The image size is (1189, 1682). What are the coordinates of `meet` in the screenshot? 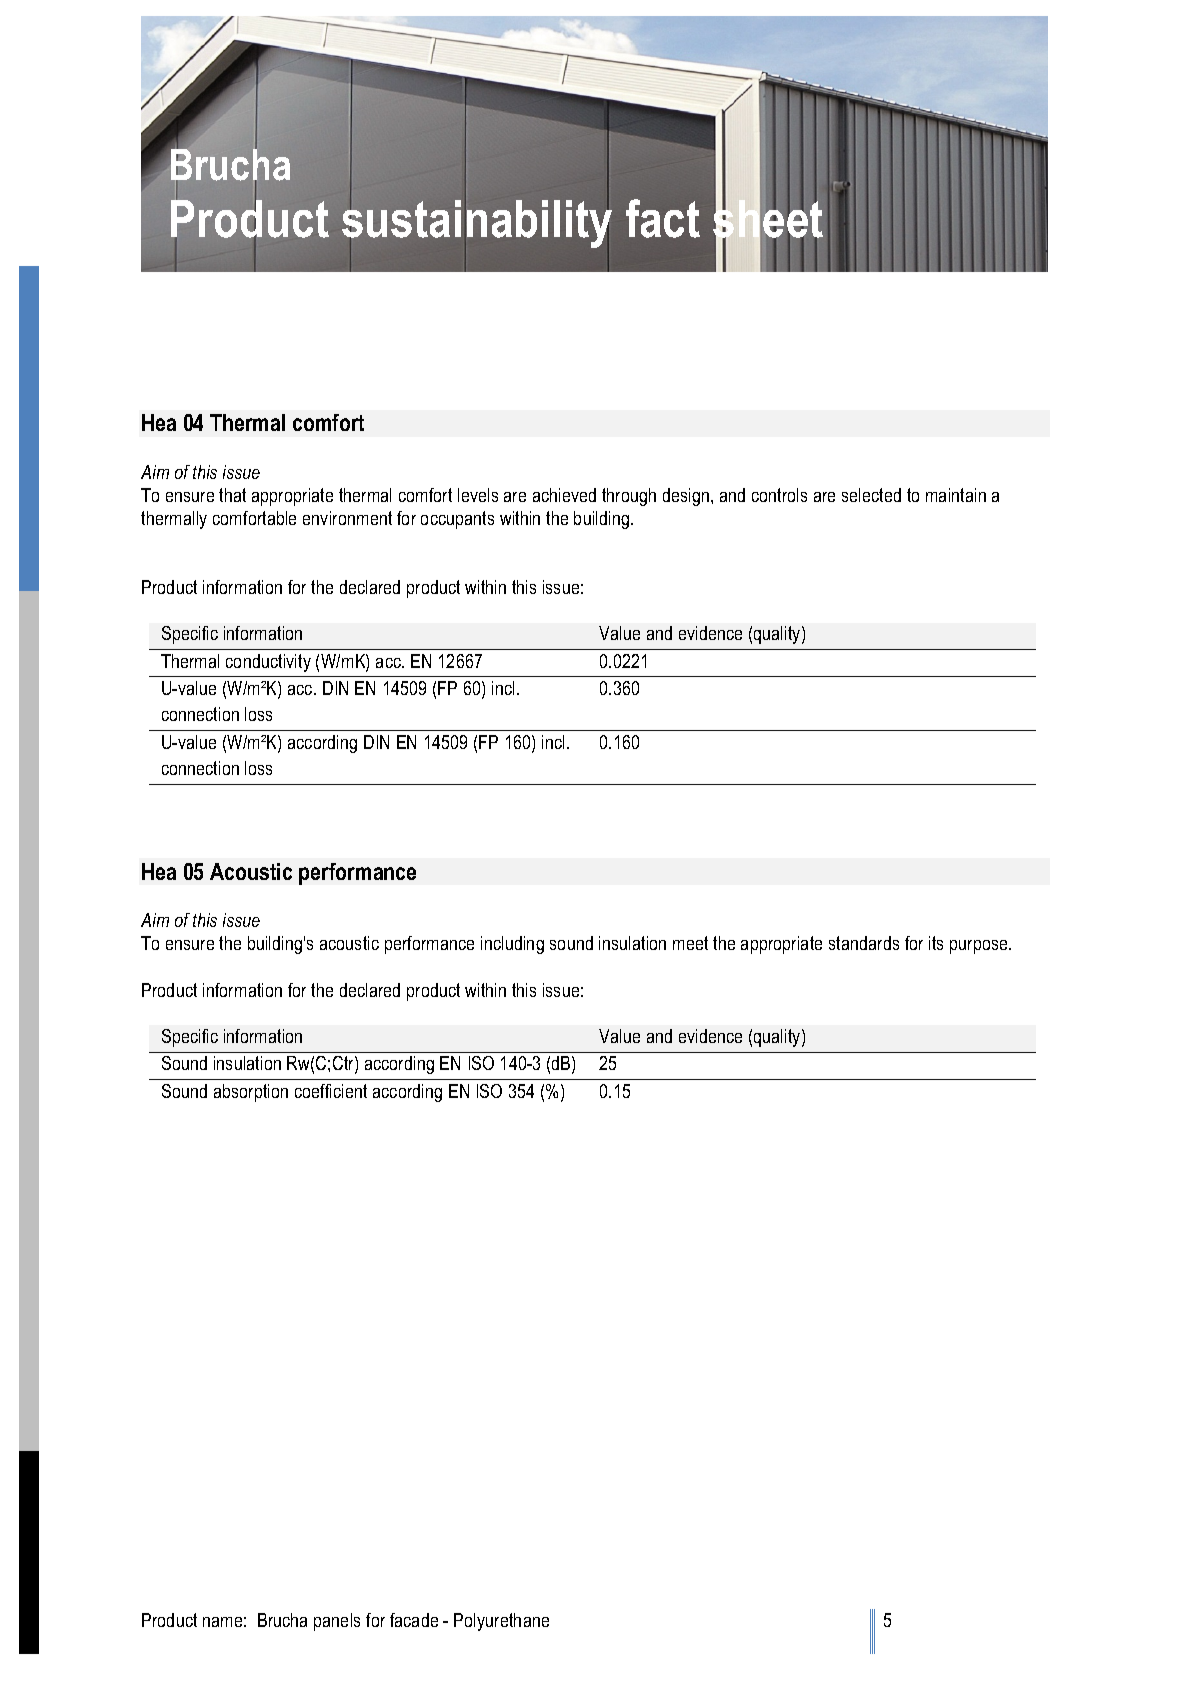 It's located at (690, 943).
